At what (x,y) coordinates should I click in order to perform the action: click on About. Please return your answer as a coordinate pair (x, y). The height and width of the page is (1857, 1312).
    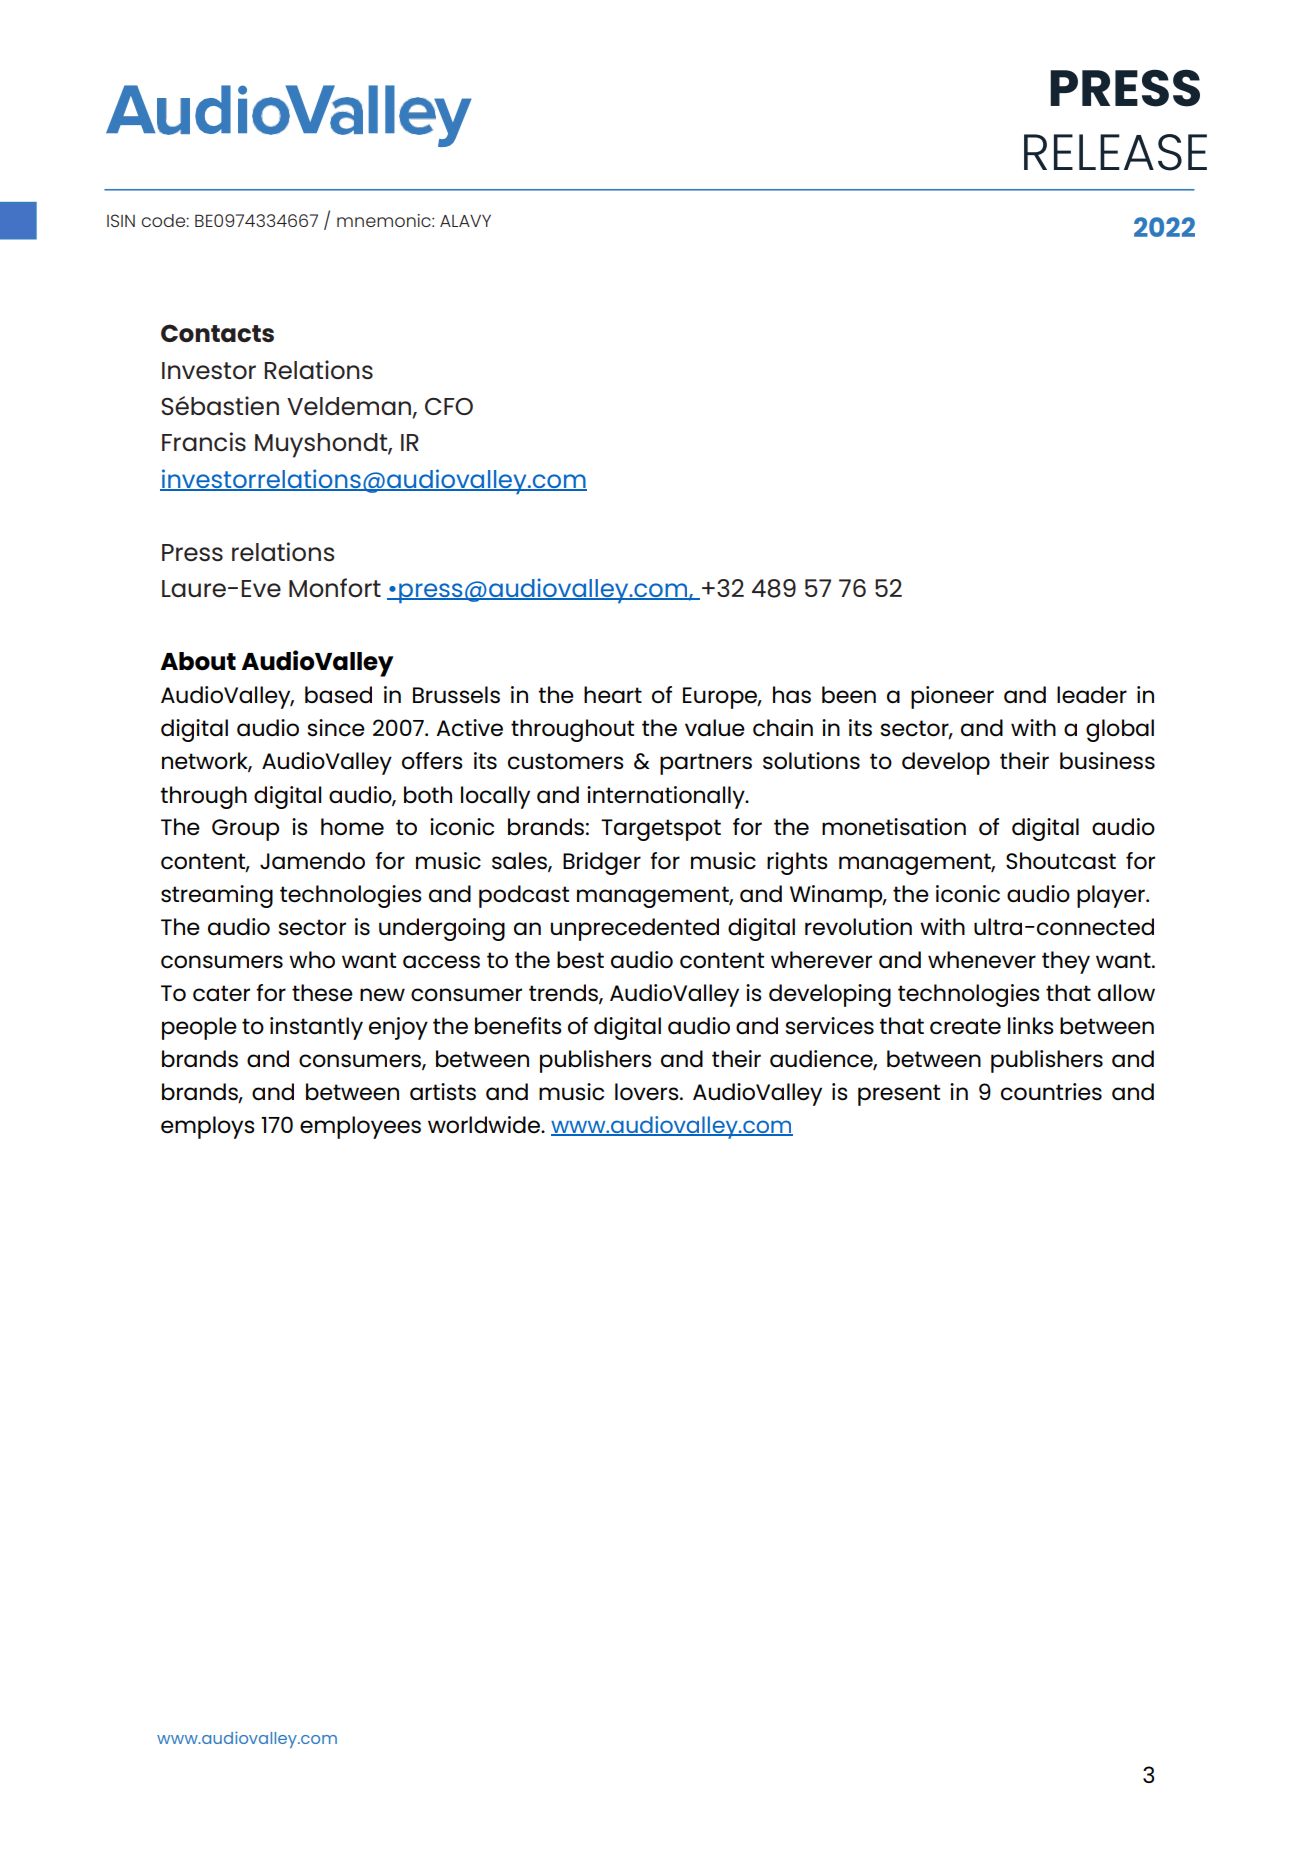
    Looking at the image, I should click on (198, 661).
